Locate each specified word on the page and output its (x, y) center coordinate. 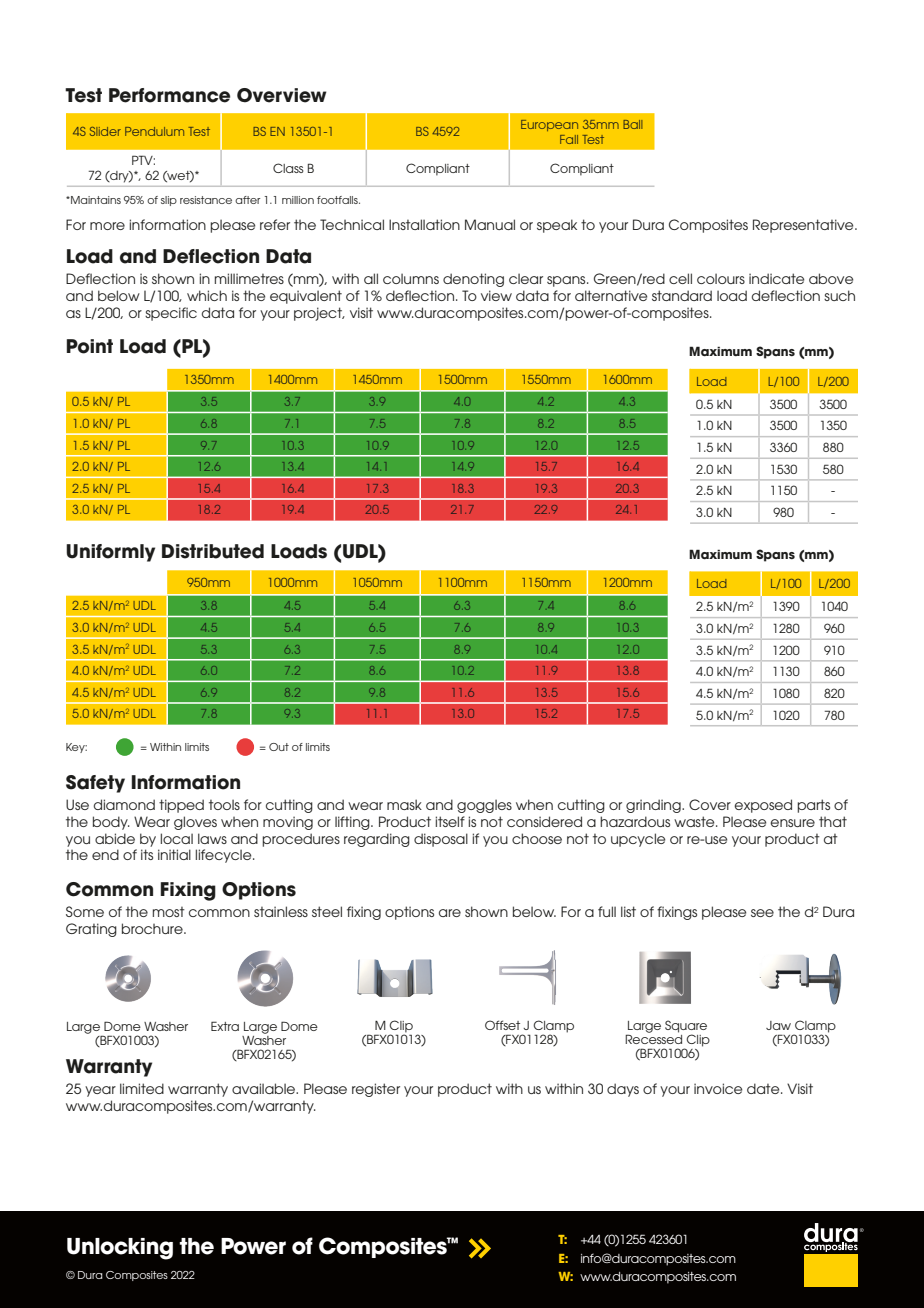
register (376, 1090)
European (549, 125)
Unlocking (120, 1249)
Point (90, 346)
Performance (169, 95)
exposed (763, 806)
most (169, 912)
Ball (632, 124)
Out (279, 747)
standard (682, 295)
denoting (473, 280)
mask (404, 804)
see (762, 913)
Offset (502, 1025)
